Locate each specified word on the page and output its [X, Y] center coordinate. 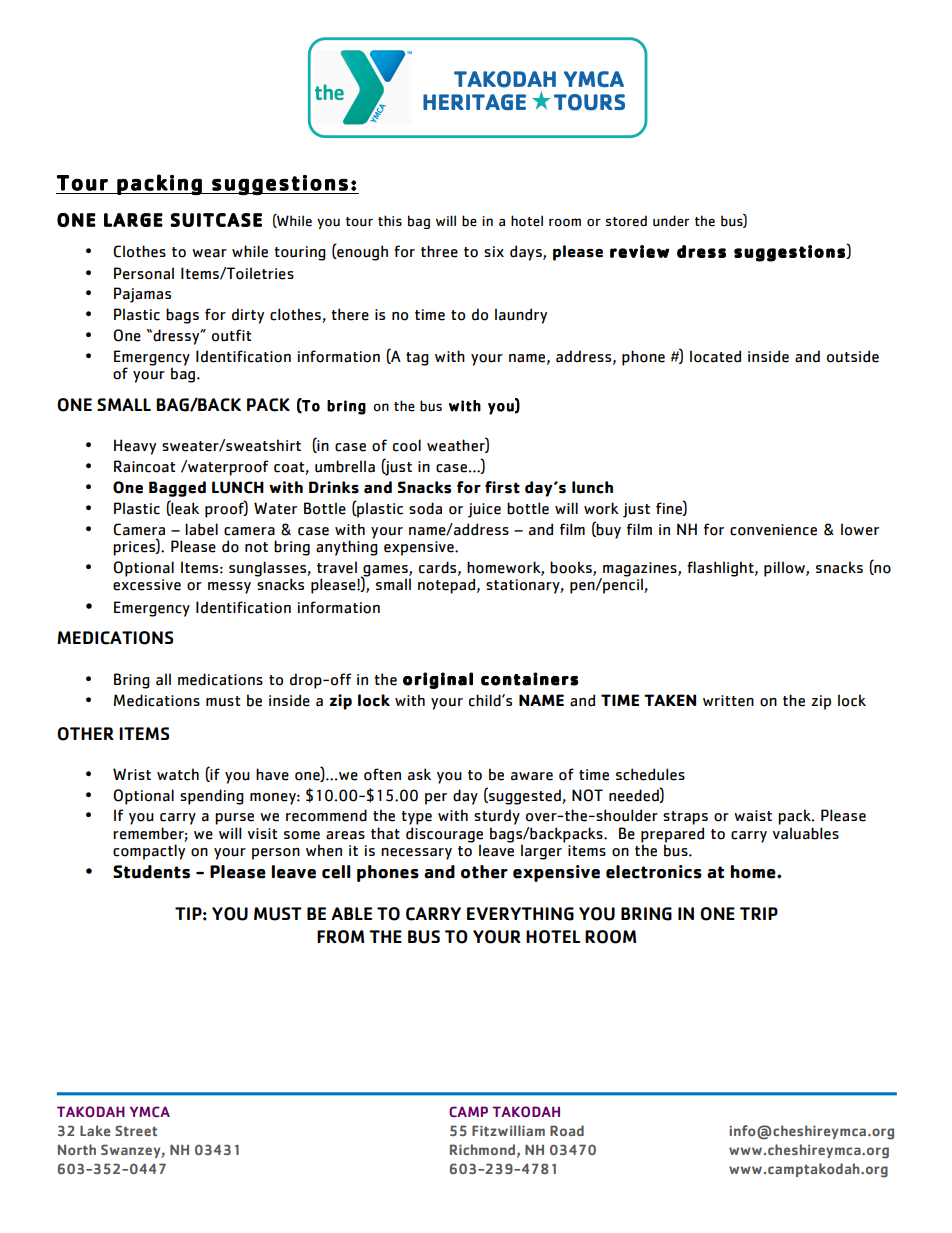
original [438, 680]
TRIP [759, 913]
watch [178, 774]
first [502, 487]
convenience [773, 530]
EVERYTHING [520, 914]
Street [136, 1130]
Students [151, 872]
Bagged [177, 489]
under [671, 221]
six [494, 251]
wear [209, 253]
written [728, 701]
